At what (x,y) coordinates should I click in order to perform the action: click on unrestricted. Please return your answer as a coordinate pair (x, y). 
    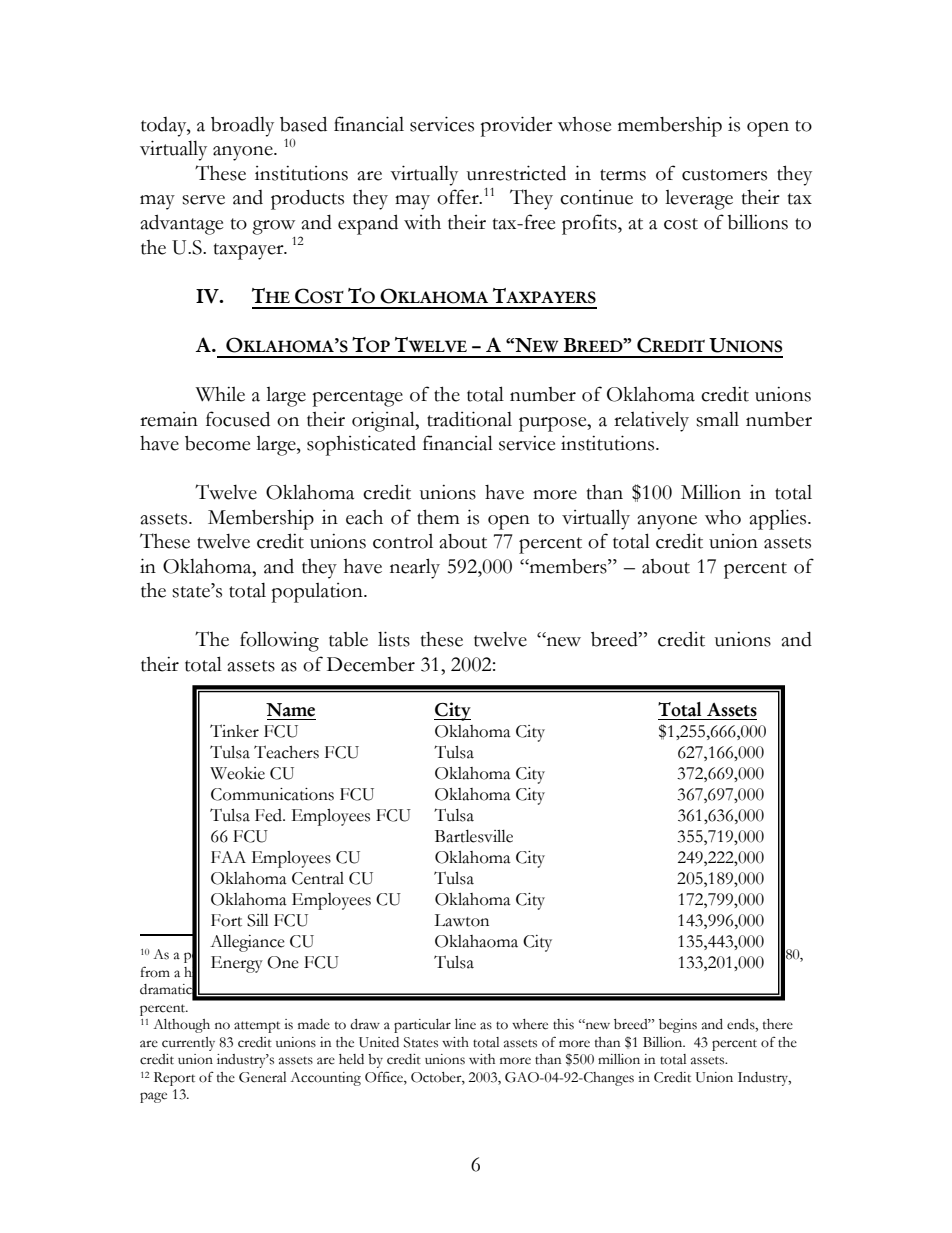
    Looking at the image, I should click on (516, 173).
